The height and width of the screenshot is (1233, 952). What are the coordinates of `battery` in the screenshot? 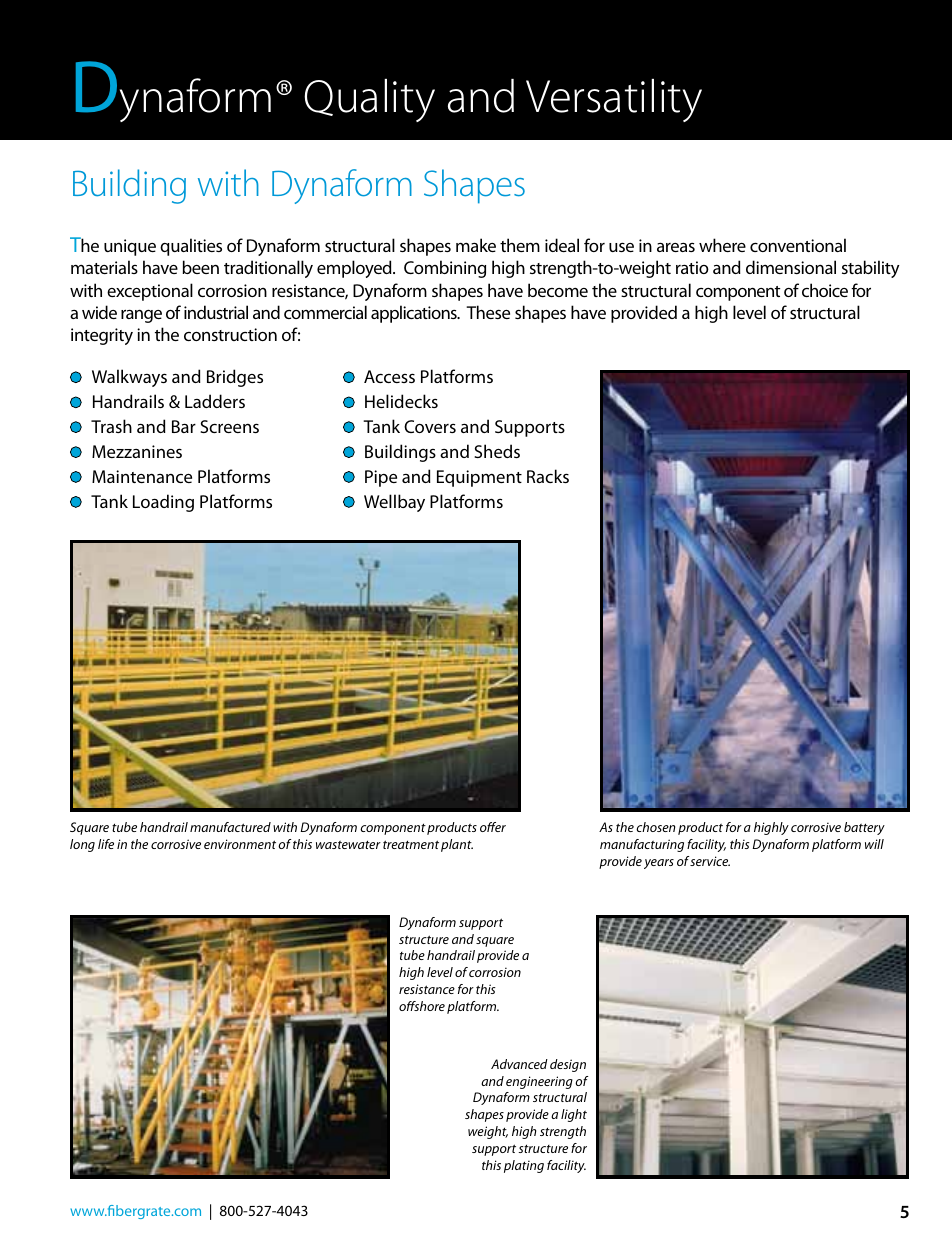 It's located at (864, 828).
